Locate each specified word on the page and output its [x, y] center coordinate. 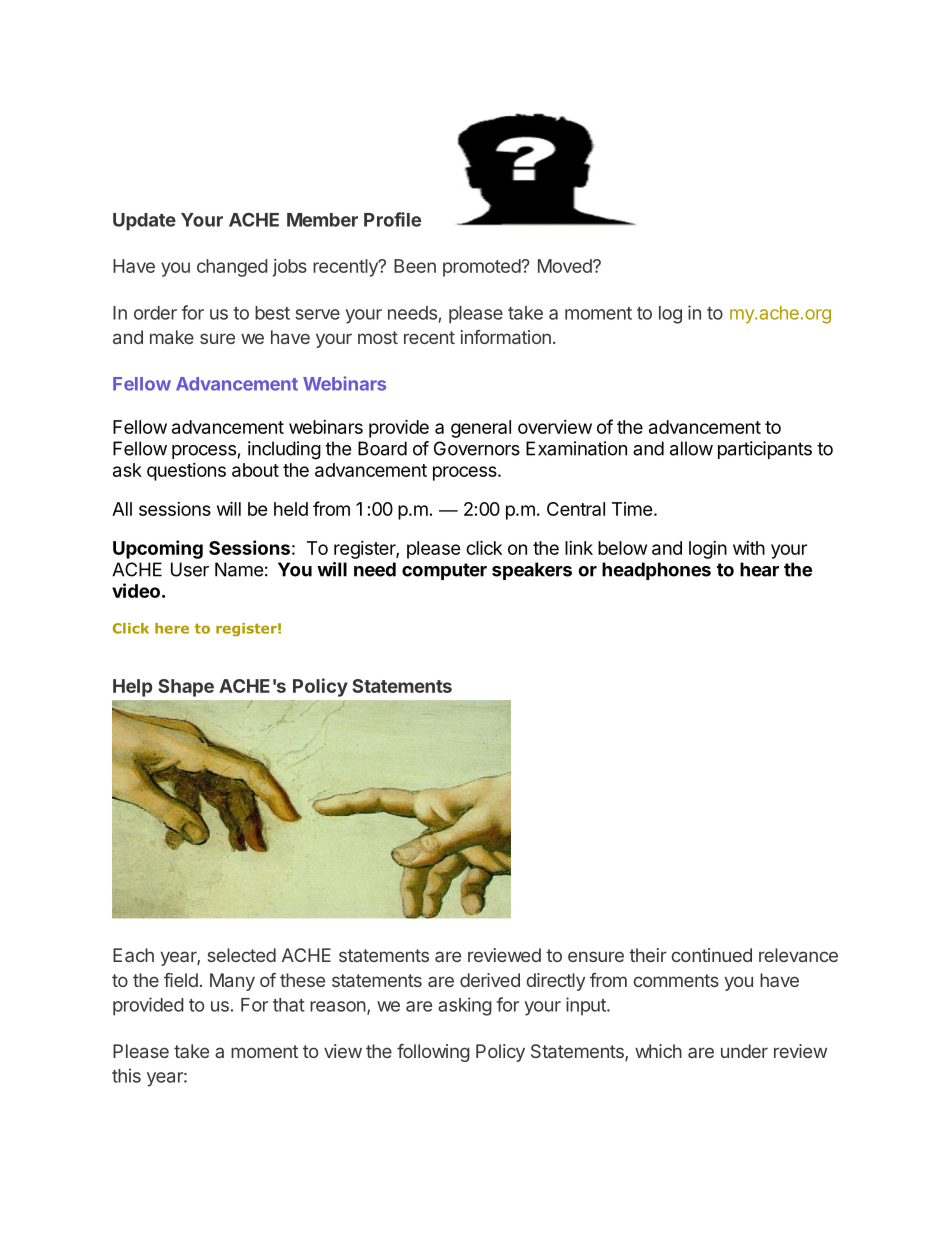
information [506, 337]
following [433, 1053]
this [126, 1075]
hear [759, 569]
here [172, 628]
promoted [482, 268]
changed [232, 268]
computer [444, 571]
